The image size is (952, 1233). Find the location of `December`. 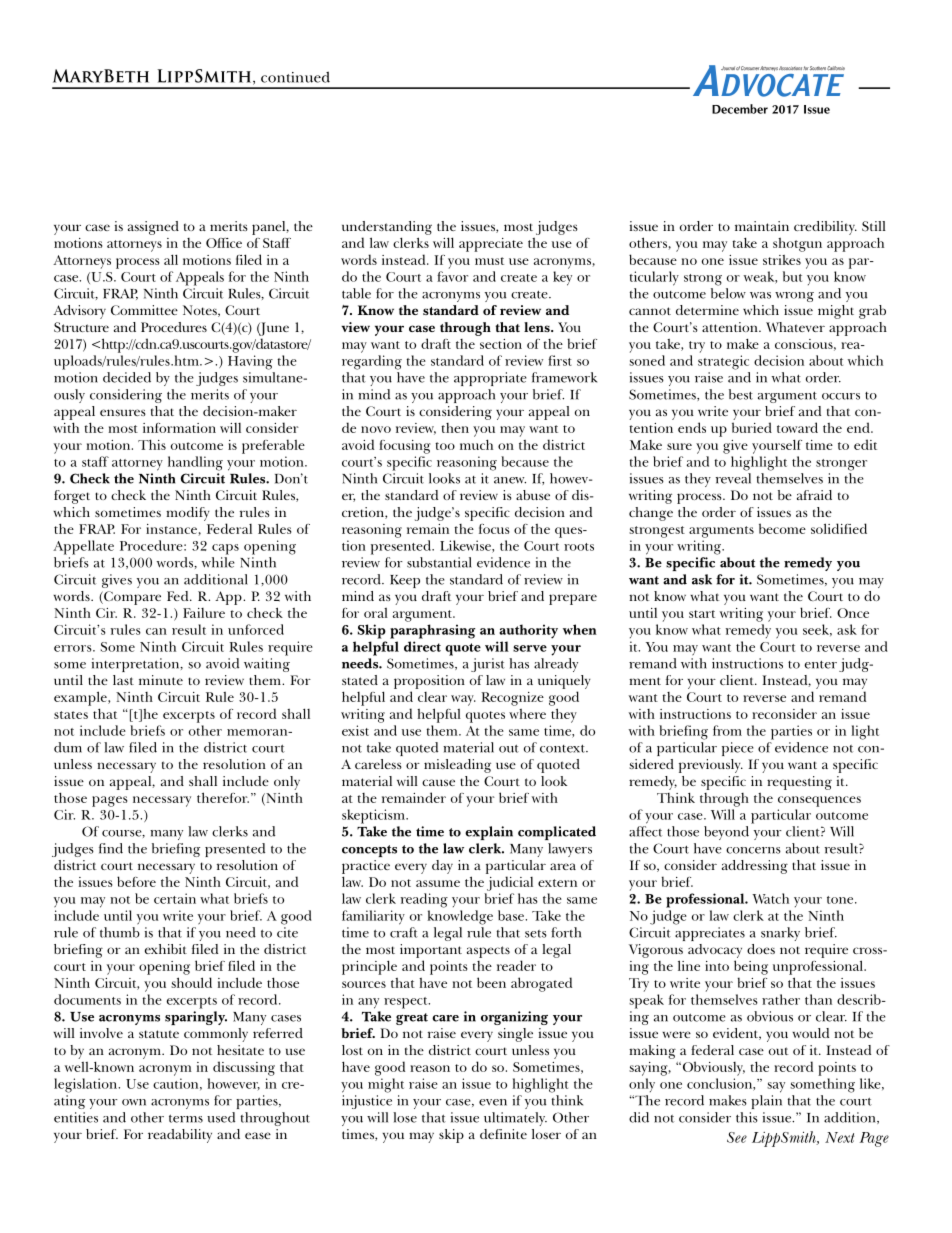

December is located at coordinates (740, 109).
